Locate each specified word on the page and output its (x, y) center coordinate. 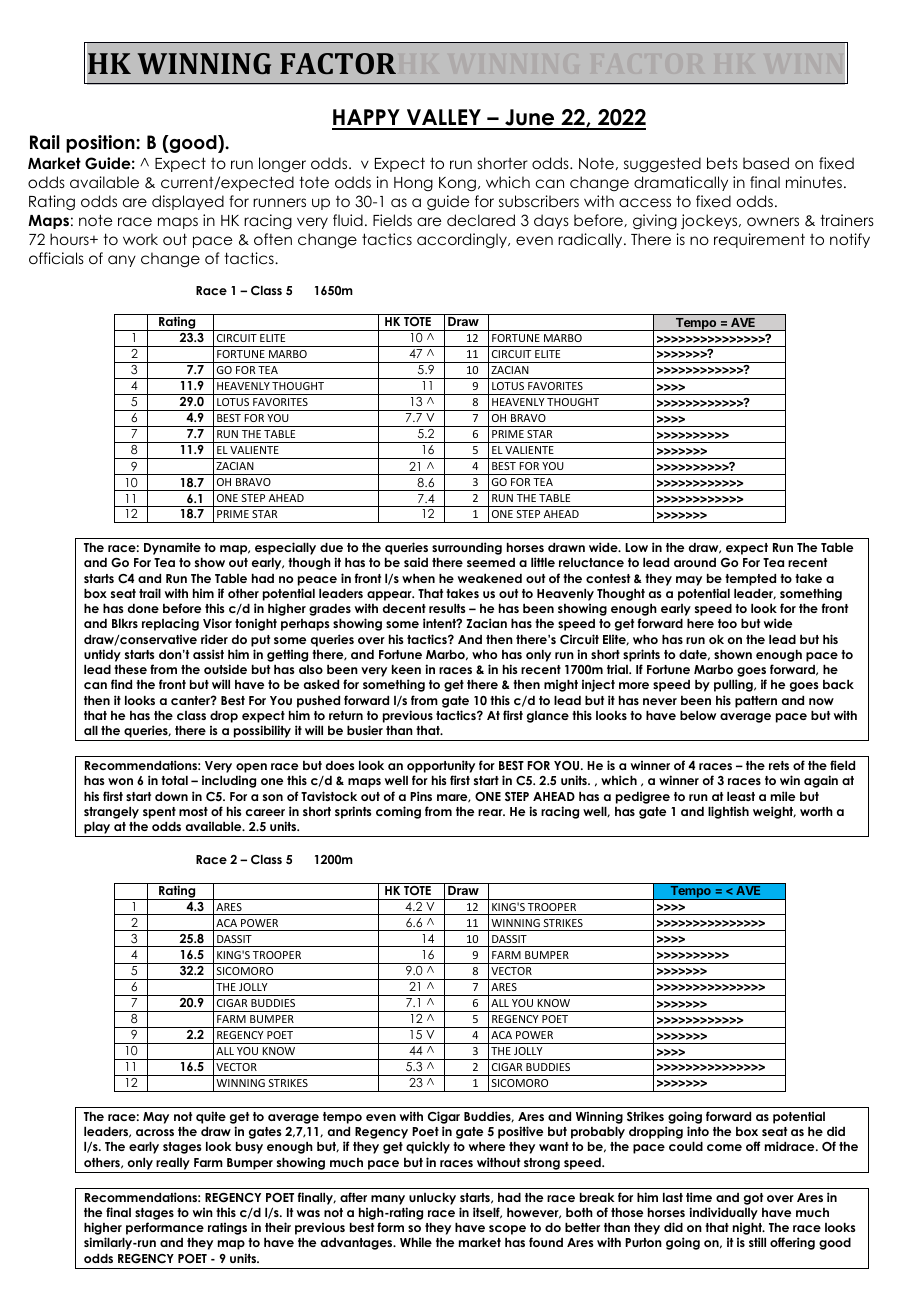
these (130, 669)
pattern (756, 702)
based (766, 163)
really (173, 1164)
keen (406, 669)
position (101, 144)
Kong (457, 184)
